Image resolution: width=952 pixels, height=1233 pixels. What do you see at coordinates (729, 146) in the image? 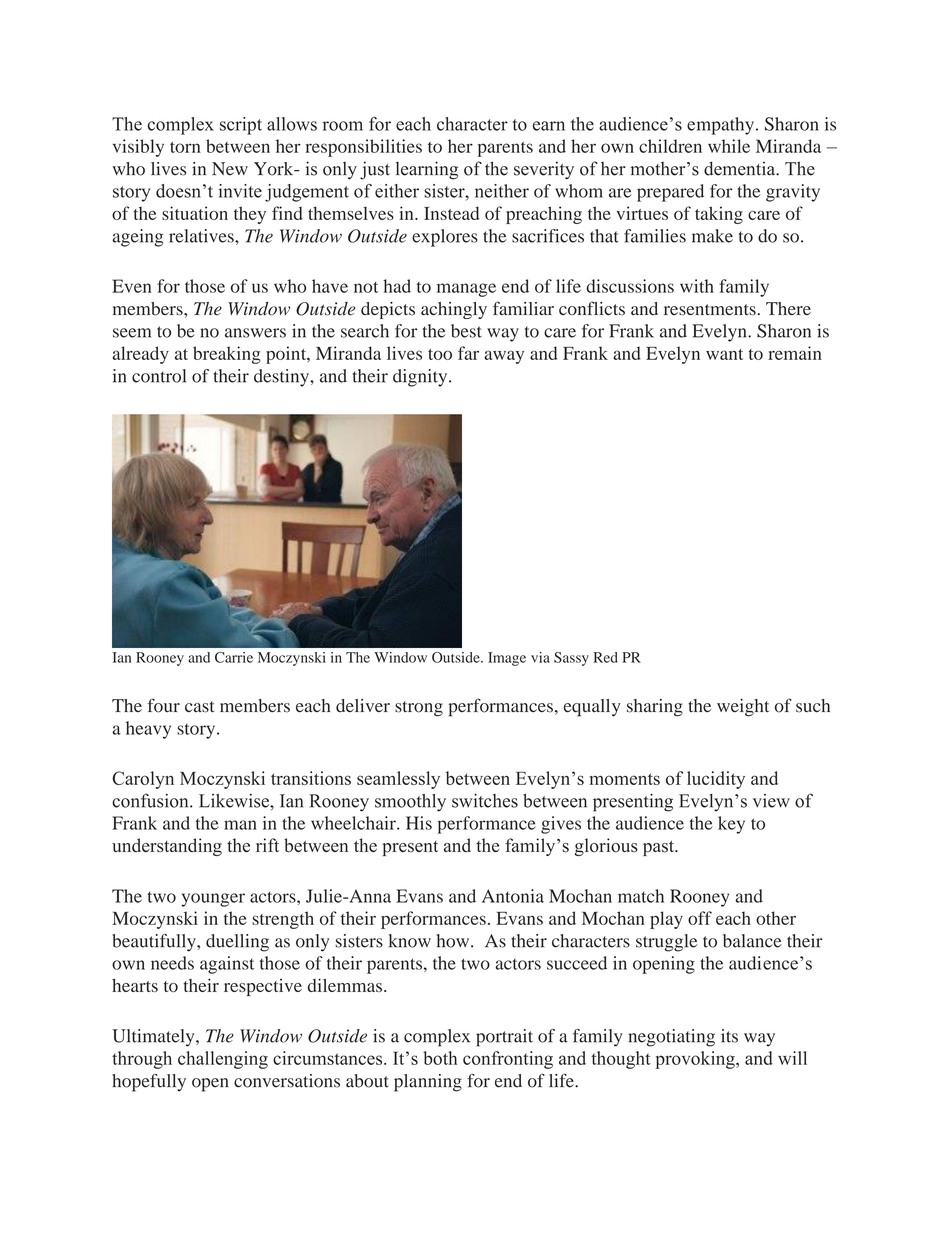
I see `while` at bounding box center [729, 146].
